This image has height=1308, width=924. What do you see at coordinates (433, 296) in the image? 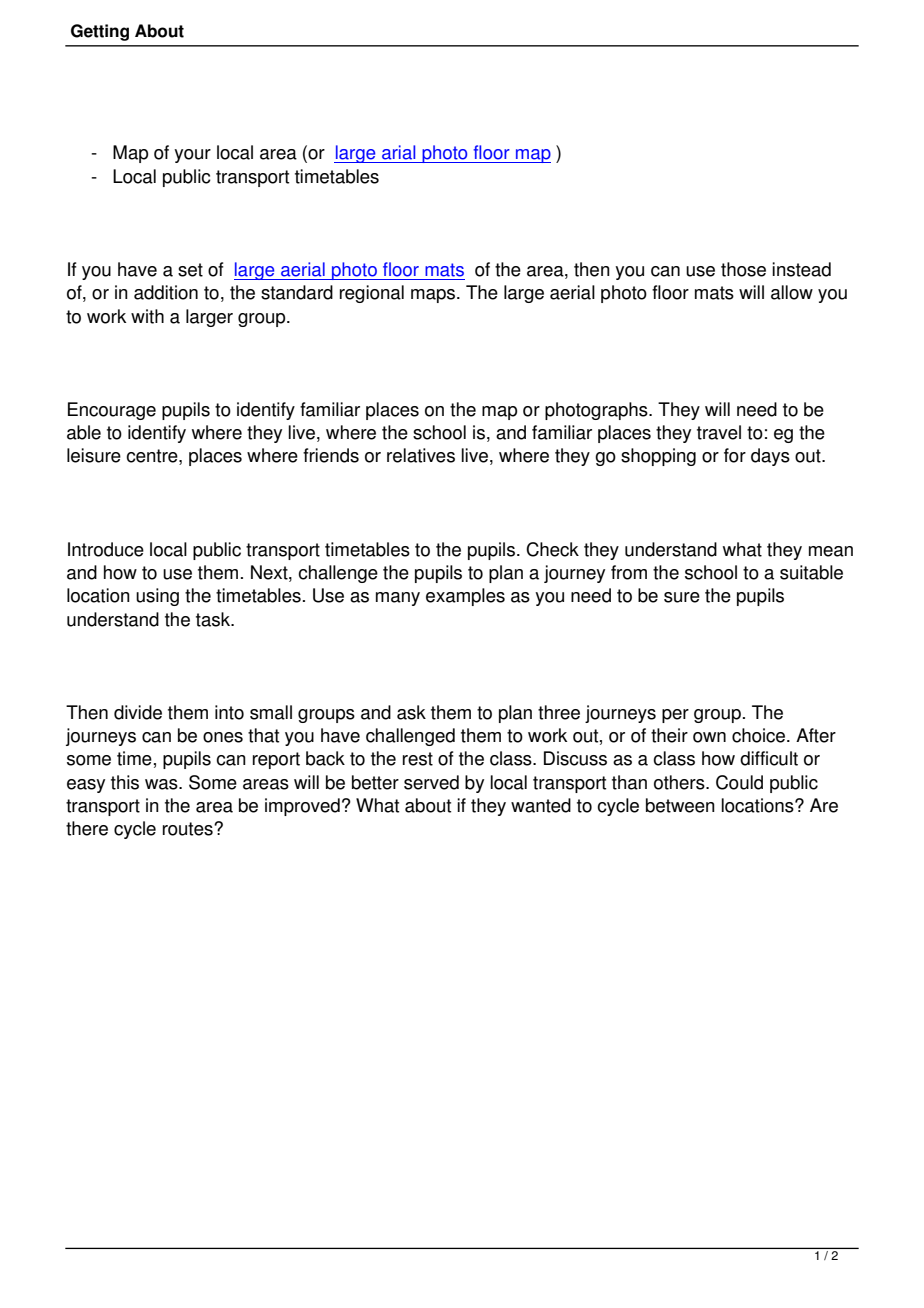
I see `maps` at bounding box center [433, 296].
